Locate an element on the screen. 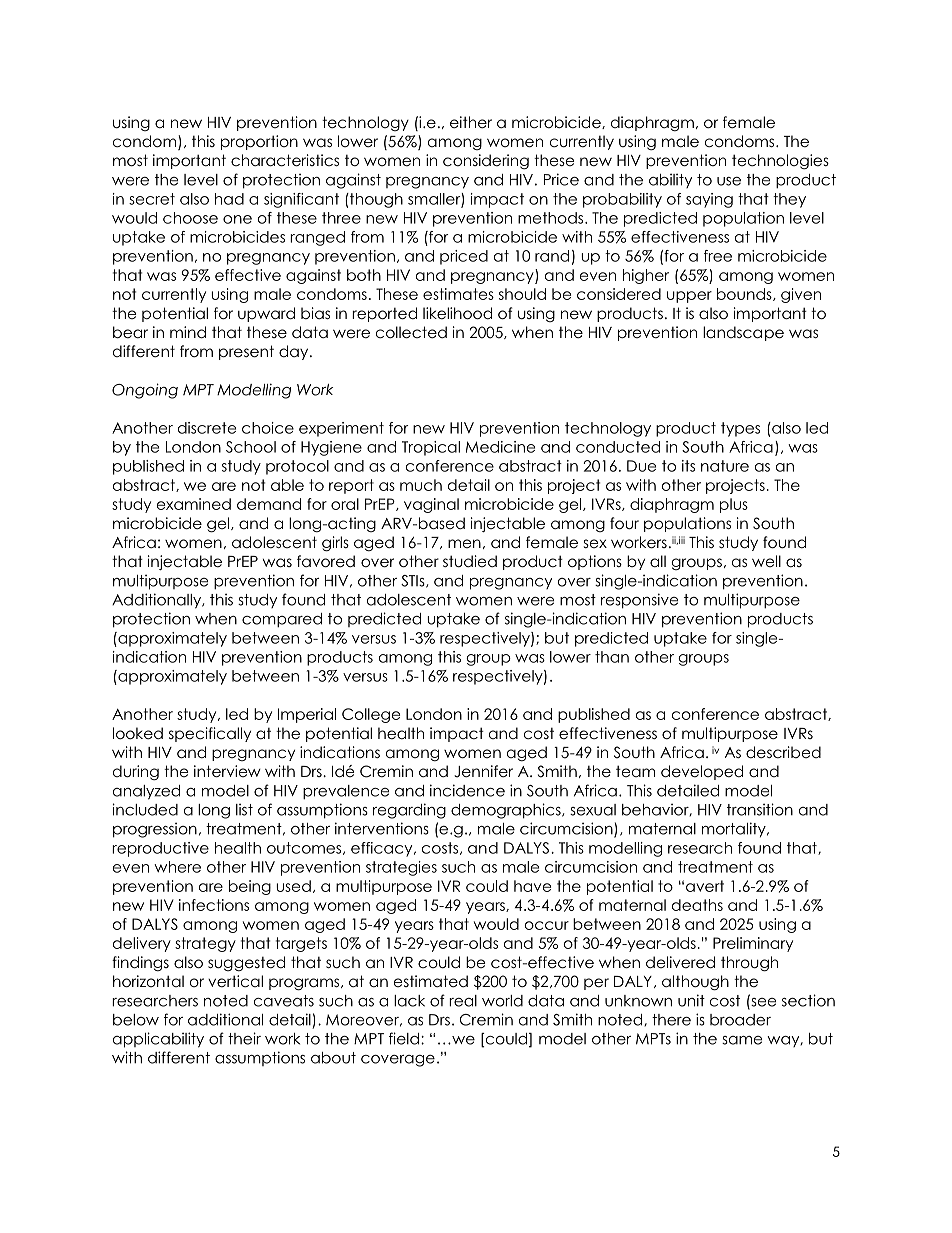  broader is located at coordinates (740, 1020).
